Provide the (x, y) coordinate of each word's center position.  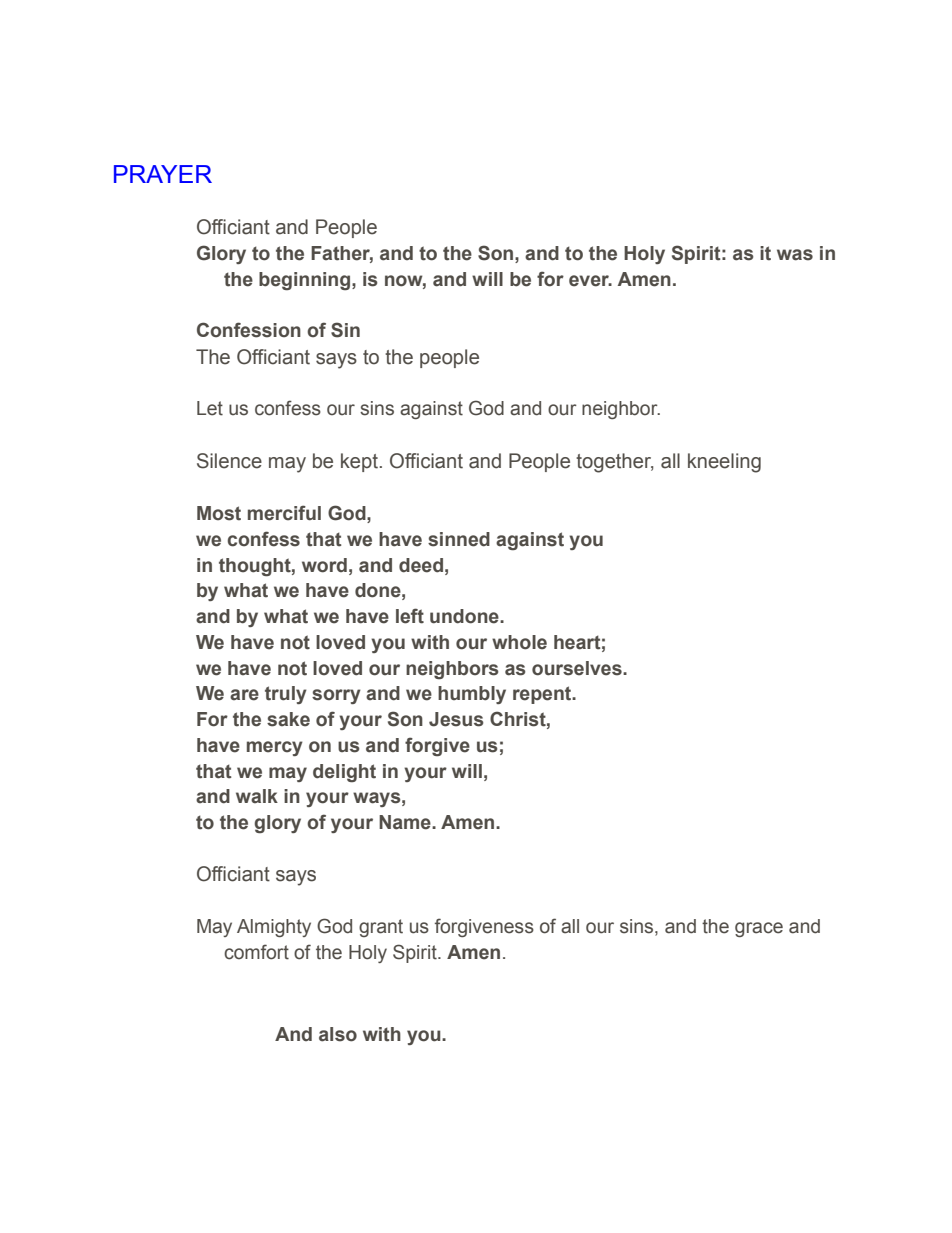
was (795, 255)
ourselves (578, 668)
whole (519, 642)
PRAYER (163, 174)
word (324, 565)
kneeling (724, 463)
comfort (256, 952)
